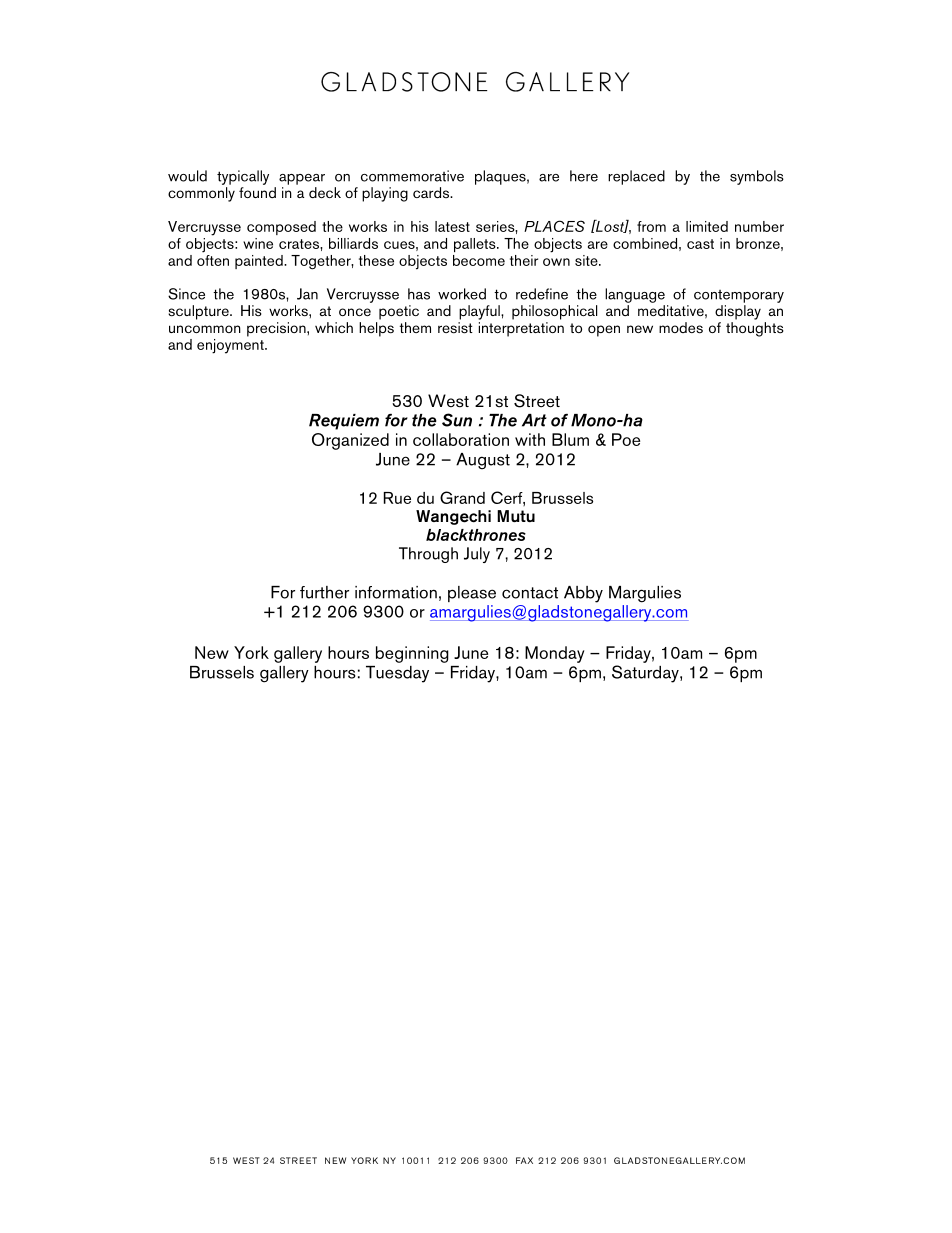  What do you see at coordinates (251, 652) in the document?
I see `York` at bounding box center [251, 652].
